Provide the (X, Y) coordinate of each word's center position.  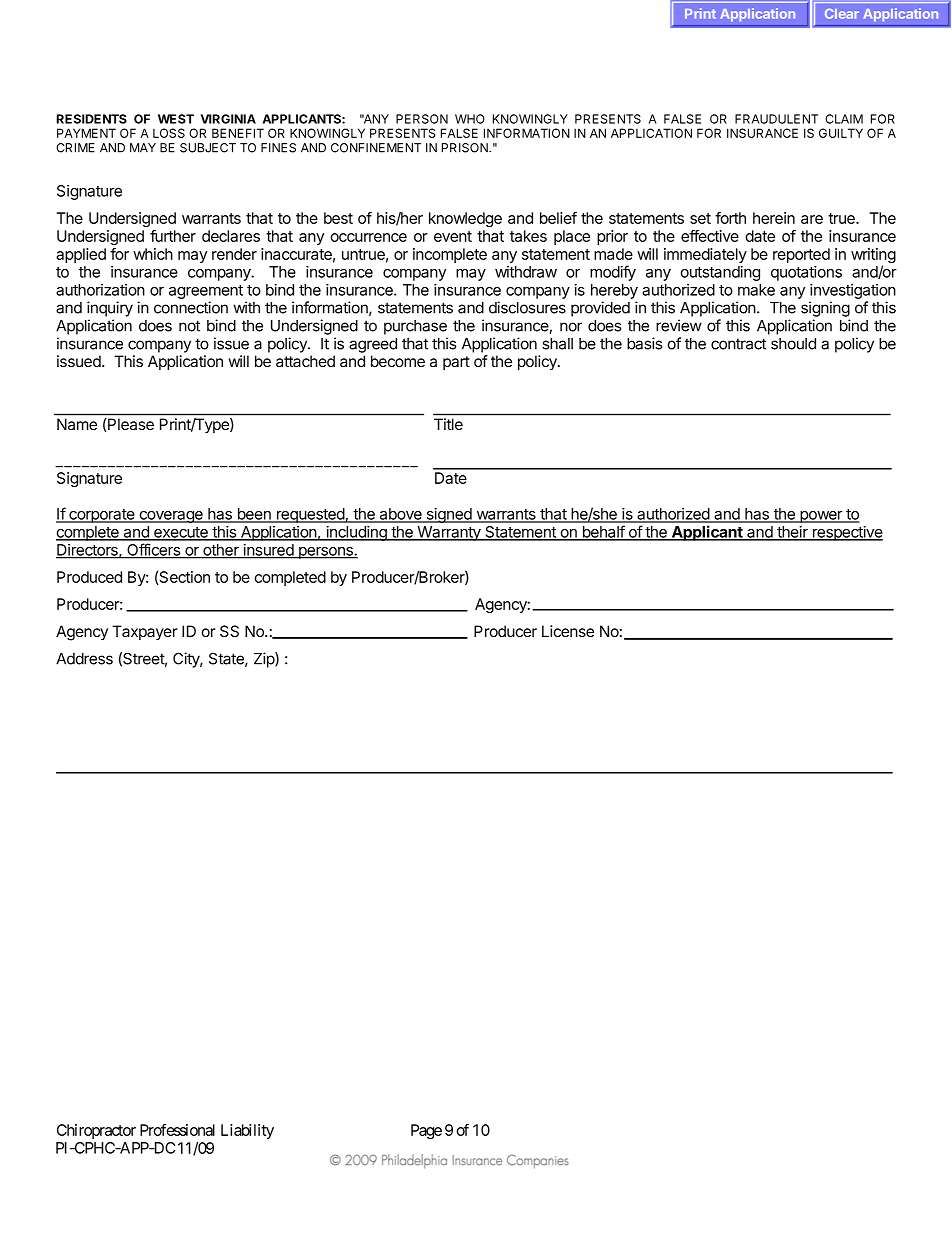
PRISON (466, 148)
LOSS (169, 133)
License (568, 631)
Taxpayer (145, 633)
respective (847, 533)
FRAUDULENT (776, 119)
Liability (247, 1131)
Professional (177, 1130)
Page (426, 1131)
